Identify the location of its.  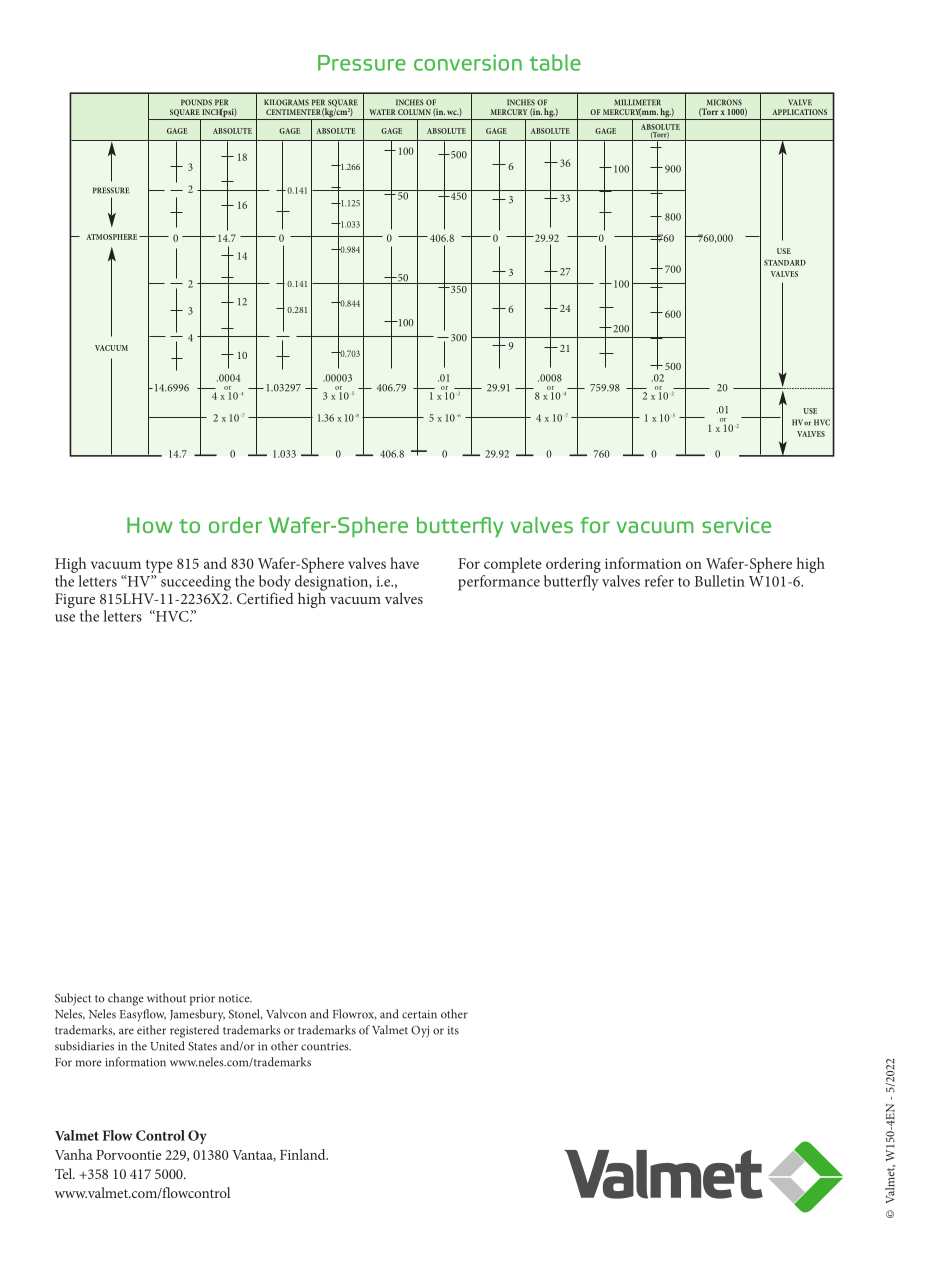
(453, 1030).
